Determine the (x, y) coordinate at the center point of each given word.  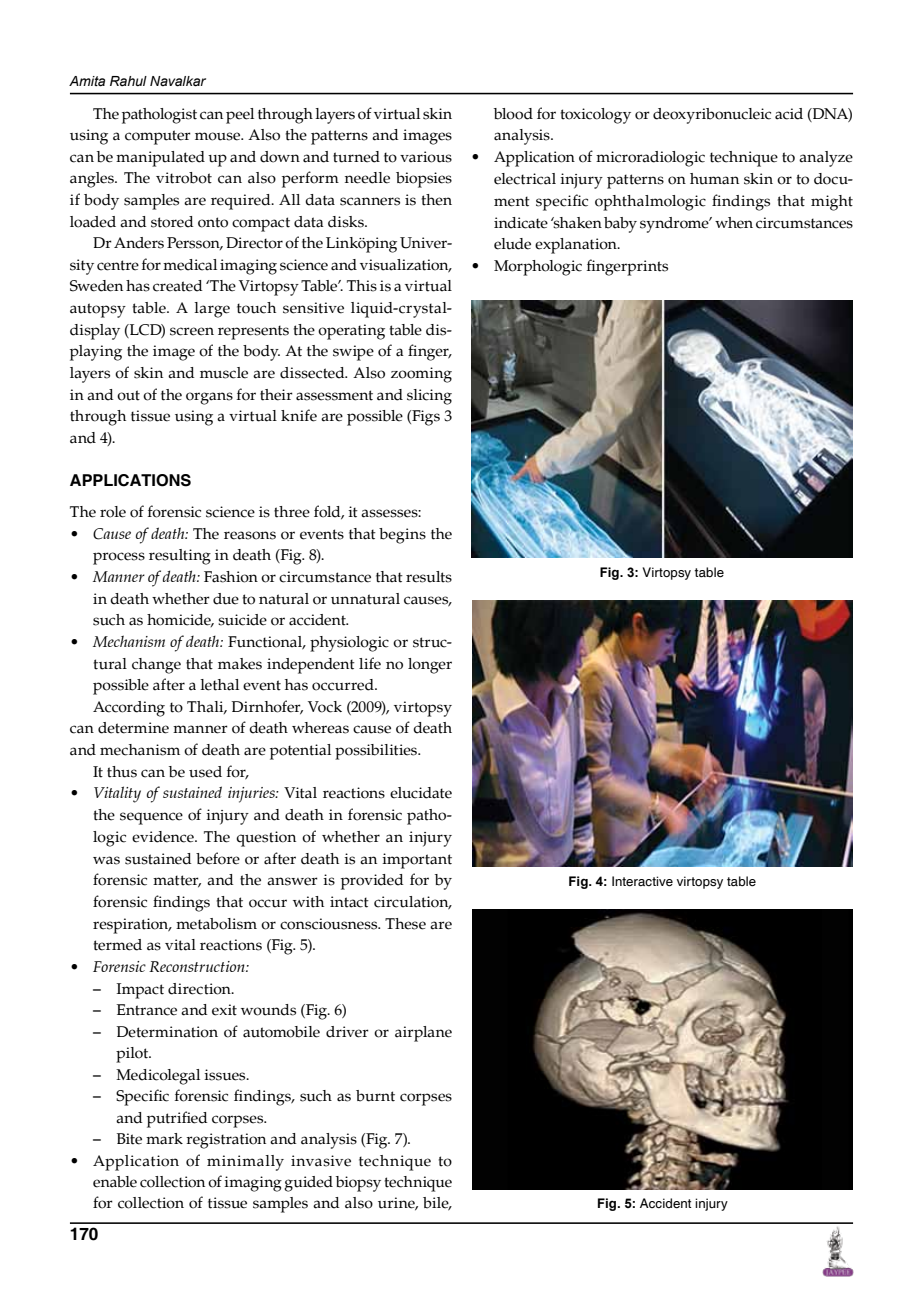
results (429, 577)
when (734, 223)
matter (177, 881)
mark (164, 1139)
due (226, 599)
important (417, 861)
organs (209, 398)
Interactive (642, 881)
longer (430, 666)
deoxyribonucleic (712, 116)
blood (513, 114)
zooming (421, 375)
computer (158, 137)
